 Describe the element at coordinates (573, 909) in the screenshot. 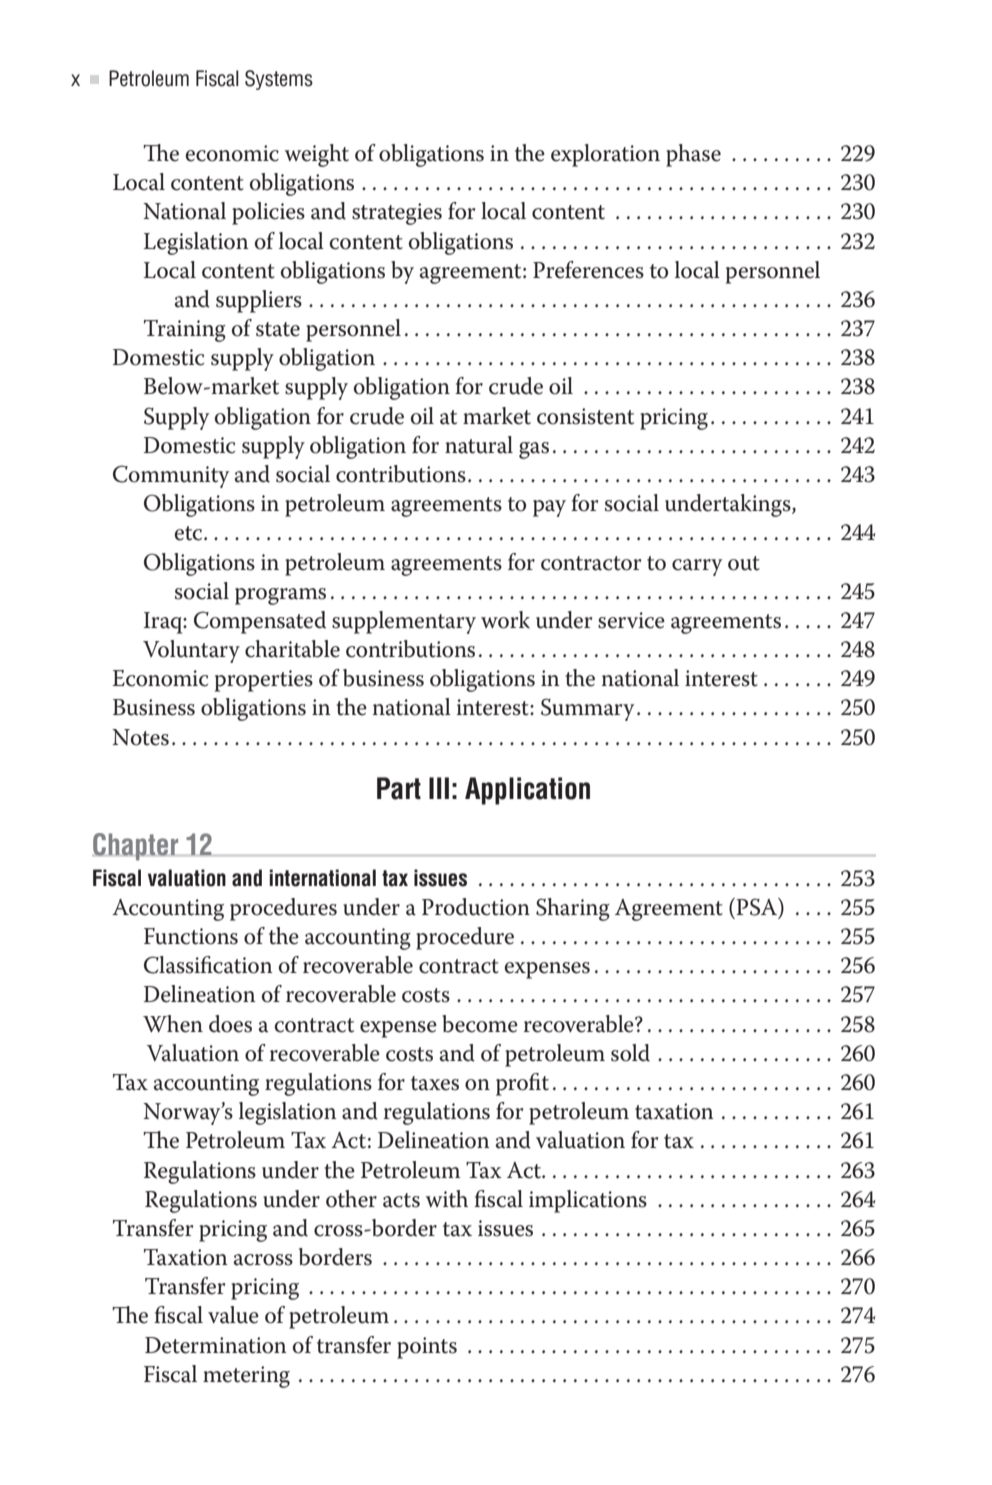

I see `Sharing` at that location.
